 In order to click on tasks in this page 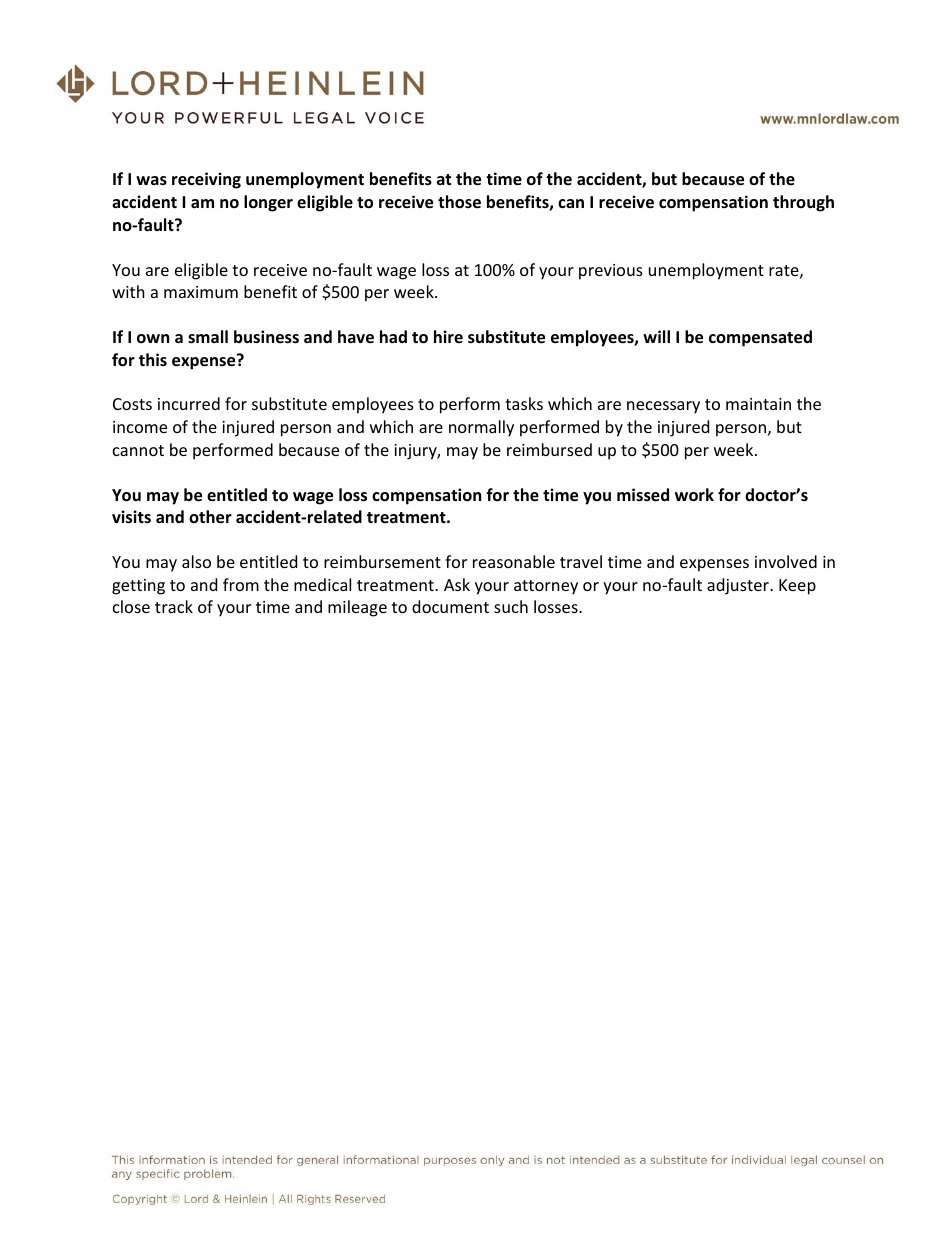, I will do `click(524, 403)`.
